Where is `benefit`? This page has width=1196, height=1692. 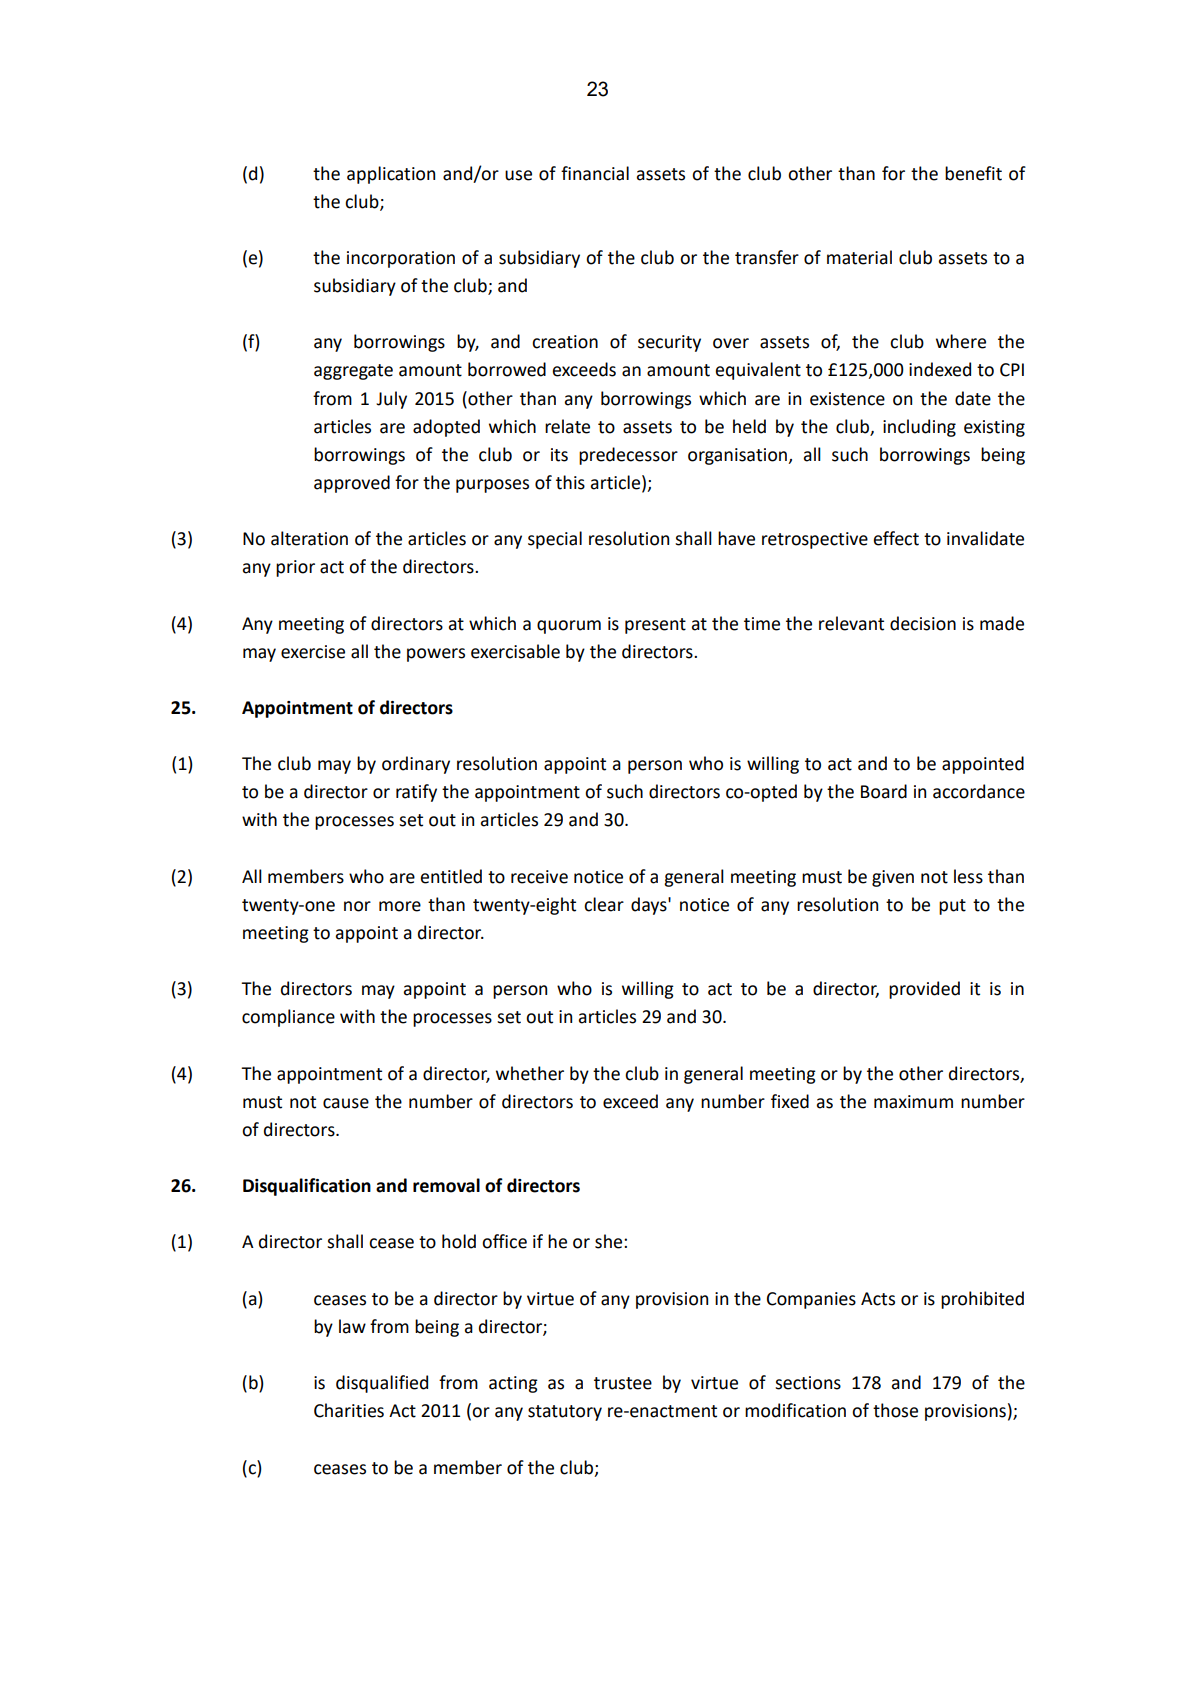 benefit is located at coordinates (973, 173).
